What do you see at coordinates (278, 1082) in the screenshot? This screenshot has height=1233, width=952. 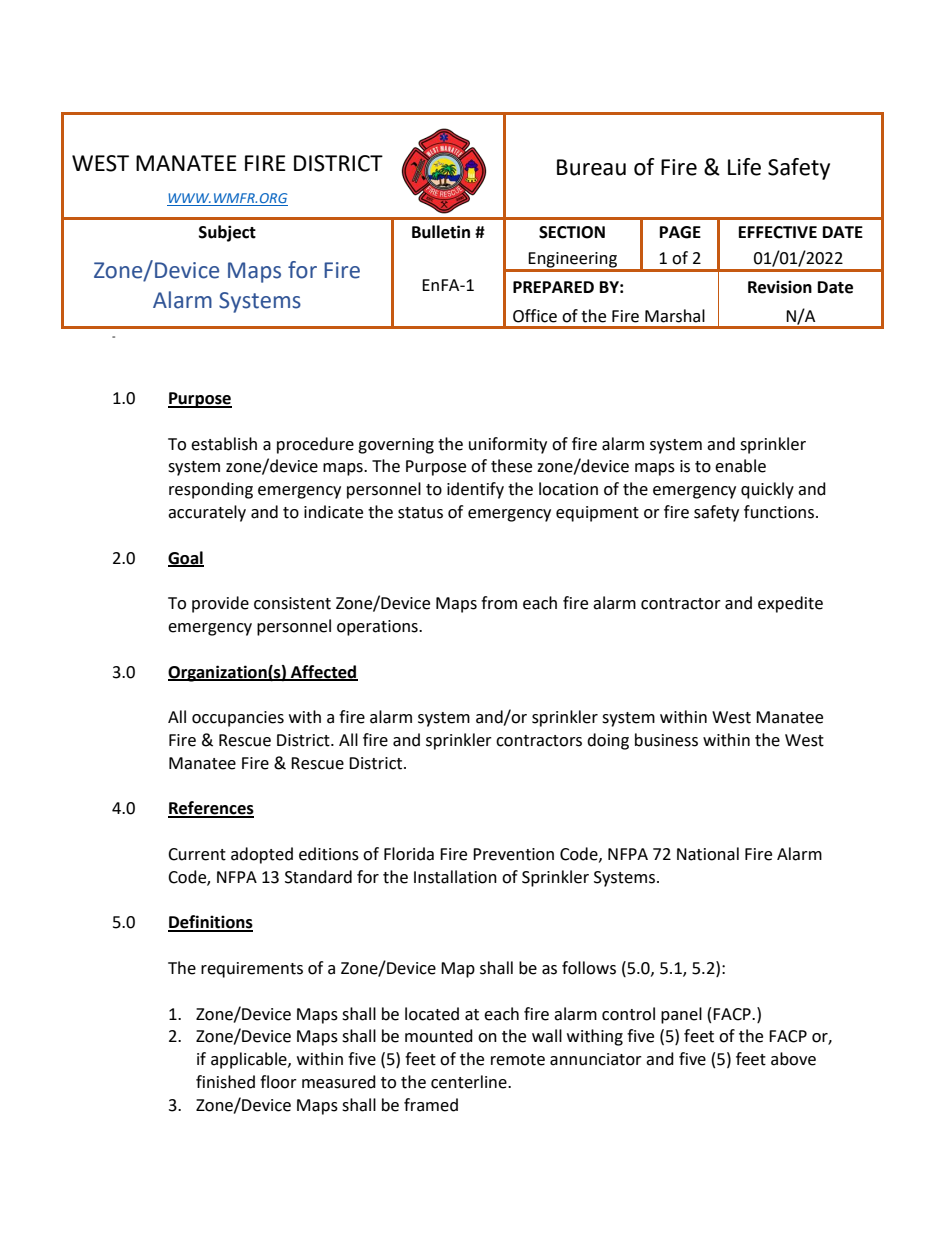 I see `floor` at bounding box center [278, 1082].
